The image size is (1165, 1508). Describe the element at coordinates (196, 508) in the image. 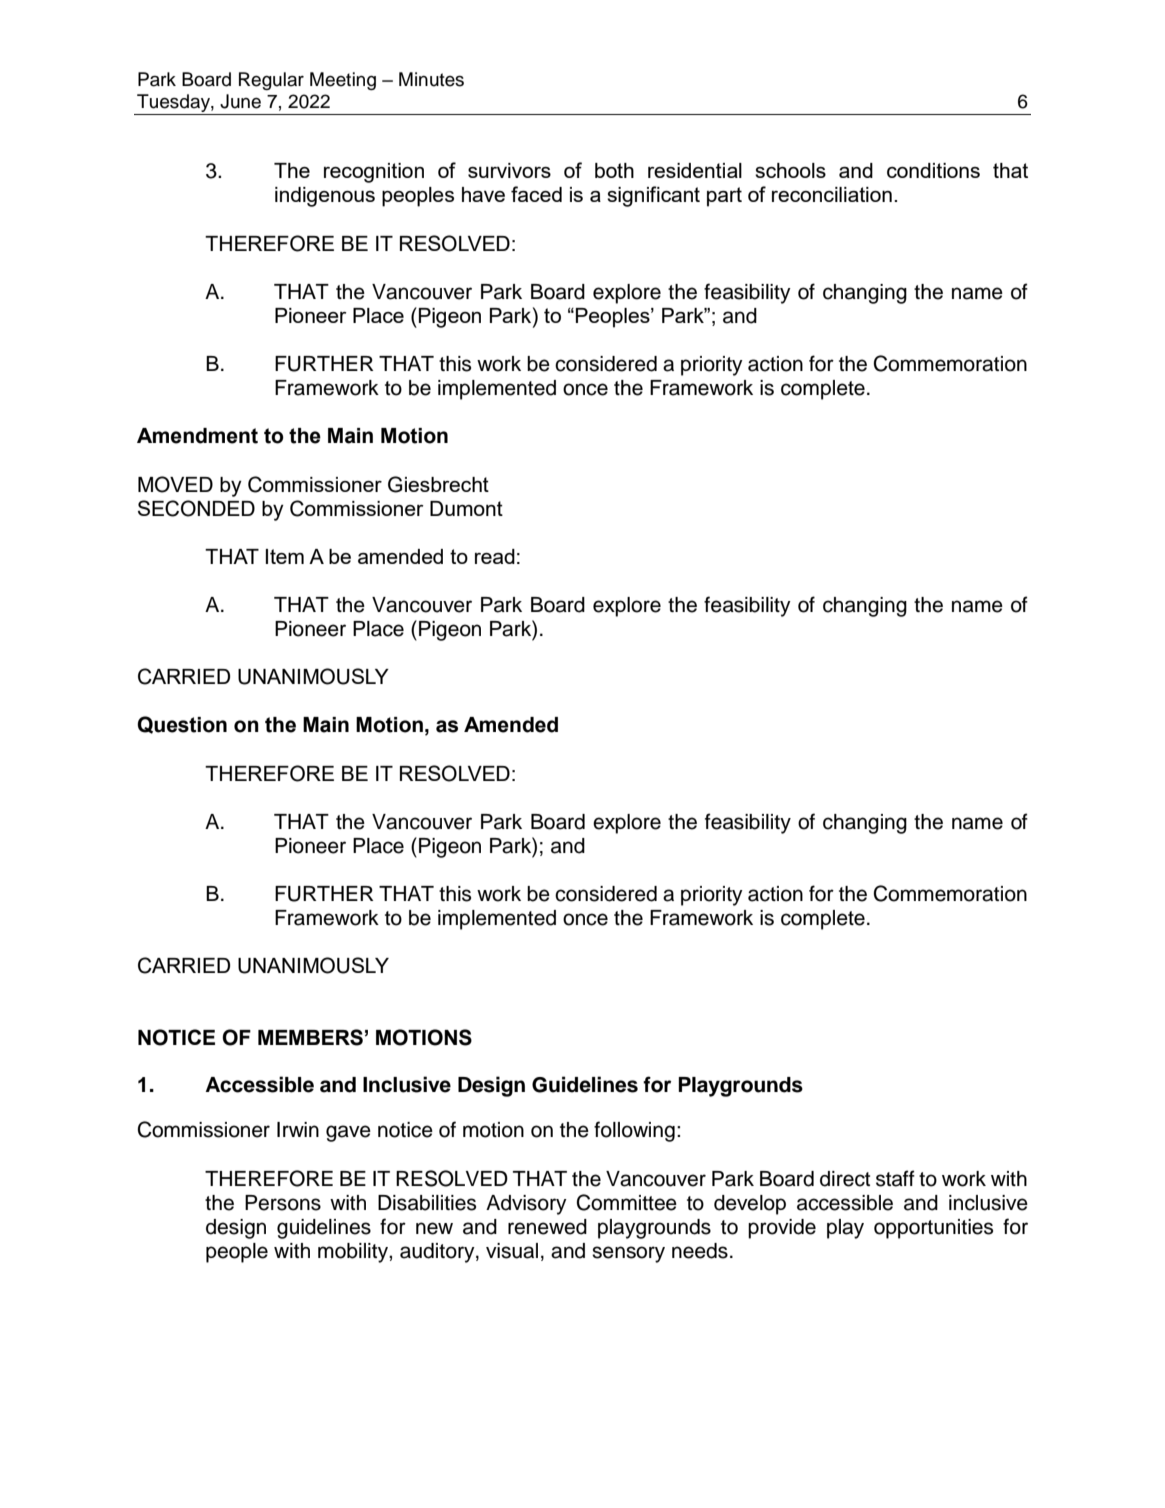

I see `SECONDED` at that location.
